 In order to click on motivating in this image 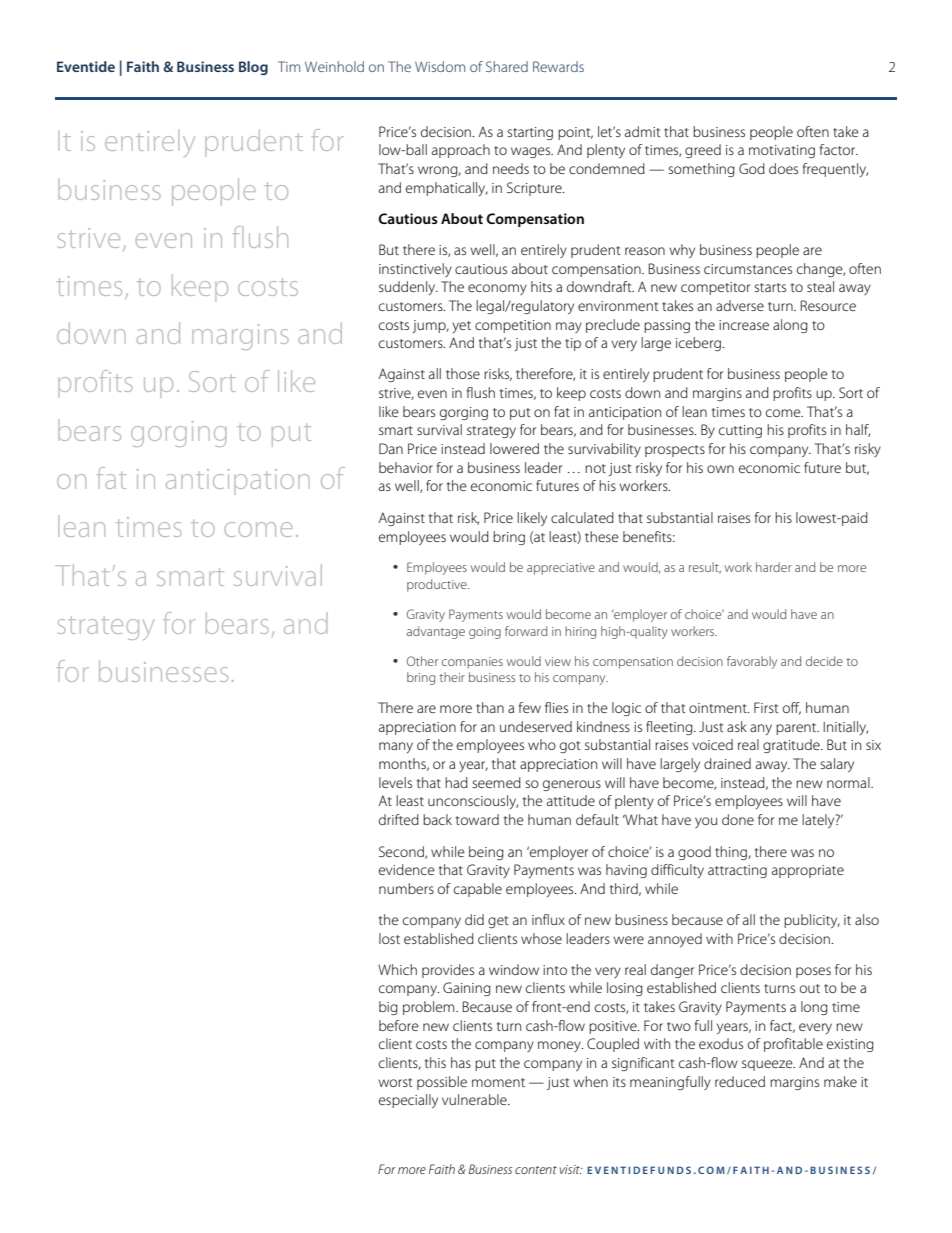, I will do `click(782, 151)`.
